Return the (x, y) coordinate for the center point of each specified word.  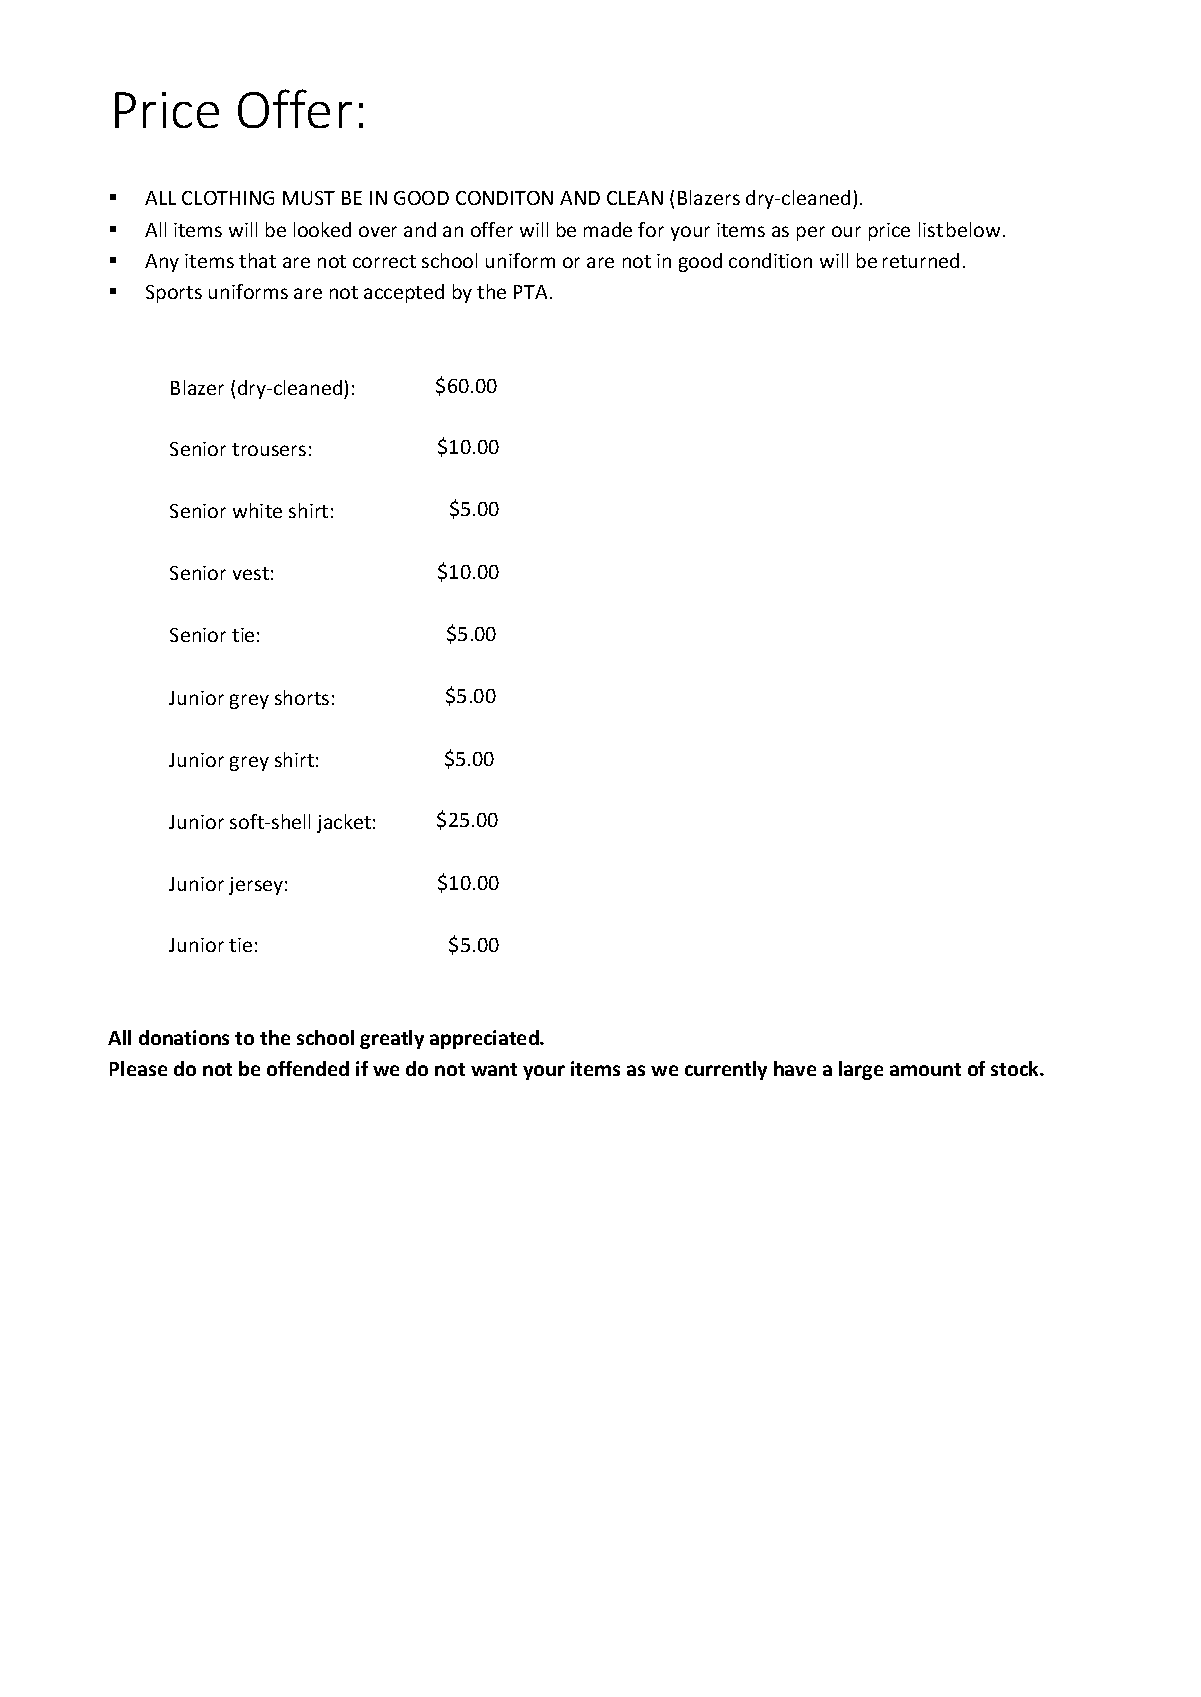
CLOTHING (228, 198)
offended (308, 1068)
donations (184, 1037)
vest (251, 573)
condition (770, 260)
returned (921, 260)
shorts (302, 697)
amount (925, 1069)
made (608, 229)
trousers (269, 449)
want (494, 1069)
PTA (530, 292)
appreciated (485, 1039)
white (257, 510)
